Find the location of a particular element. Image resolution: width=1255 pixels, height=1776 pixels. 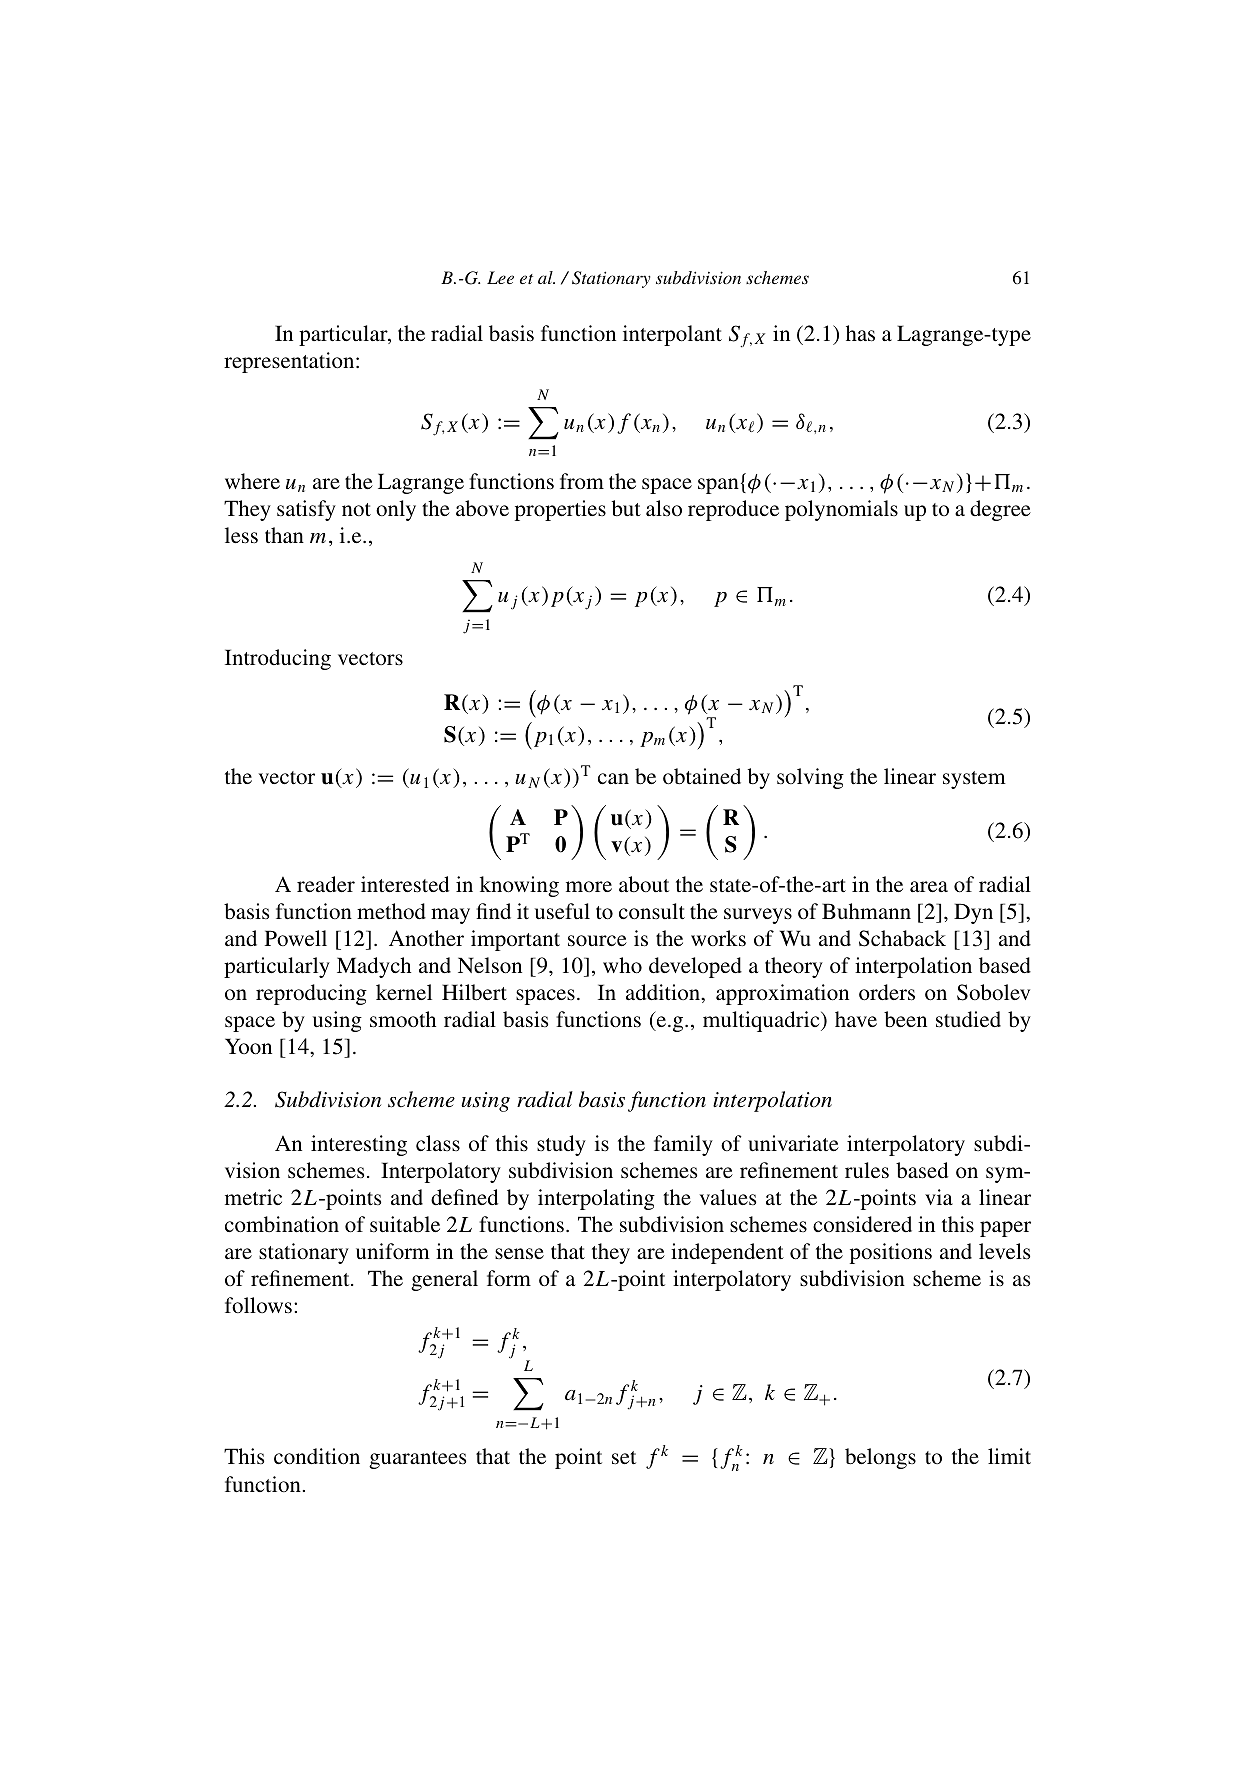

set is located at coordinates (624, 1458).
